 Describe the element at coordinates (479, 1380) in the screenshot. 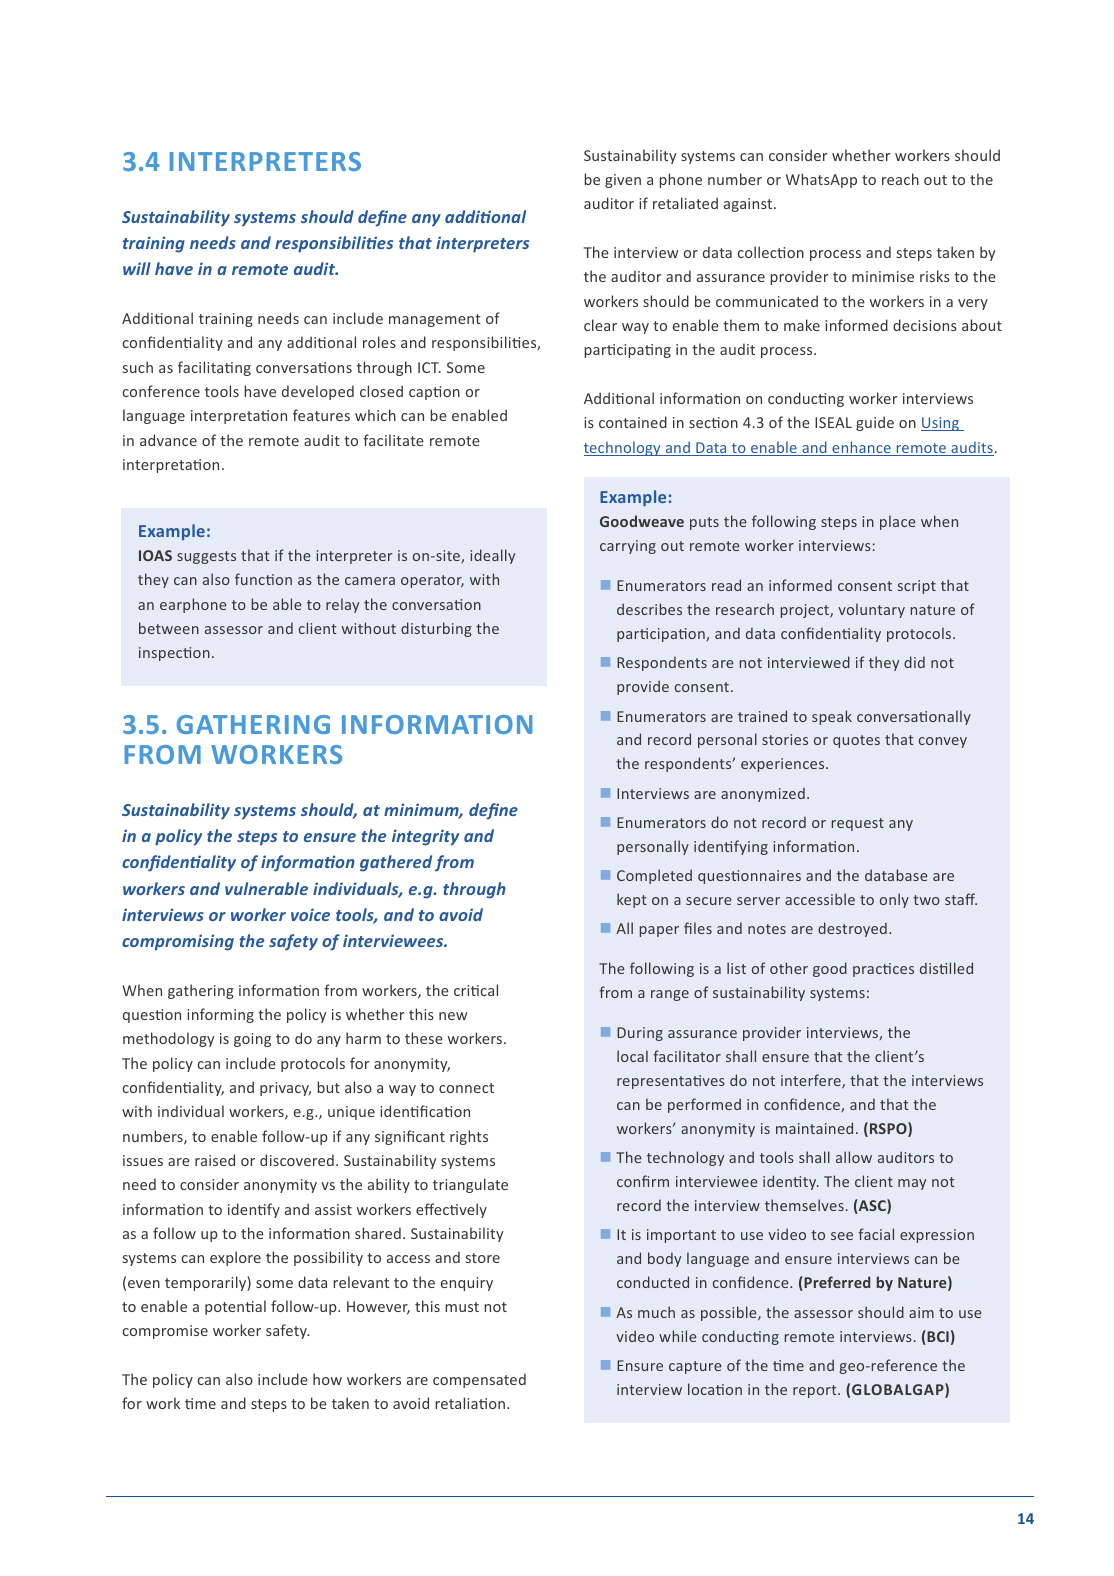

I see `compensated` at that location.
